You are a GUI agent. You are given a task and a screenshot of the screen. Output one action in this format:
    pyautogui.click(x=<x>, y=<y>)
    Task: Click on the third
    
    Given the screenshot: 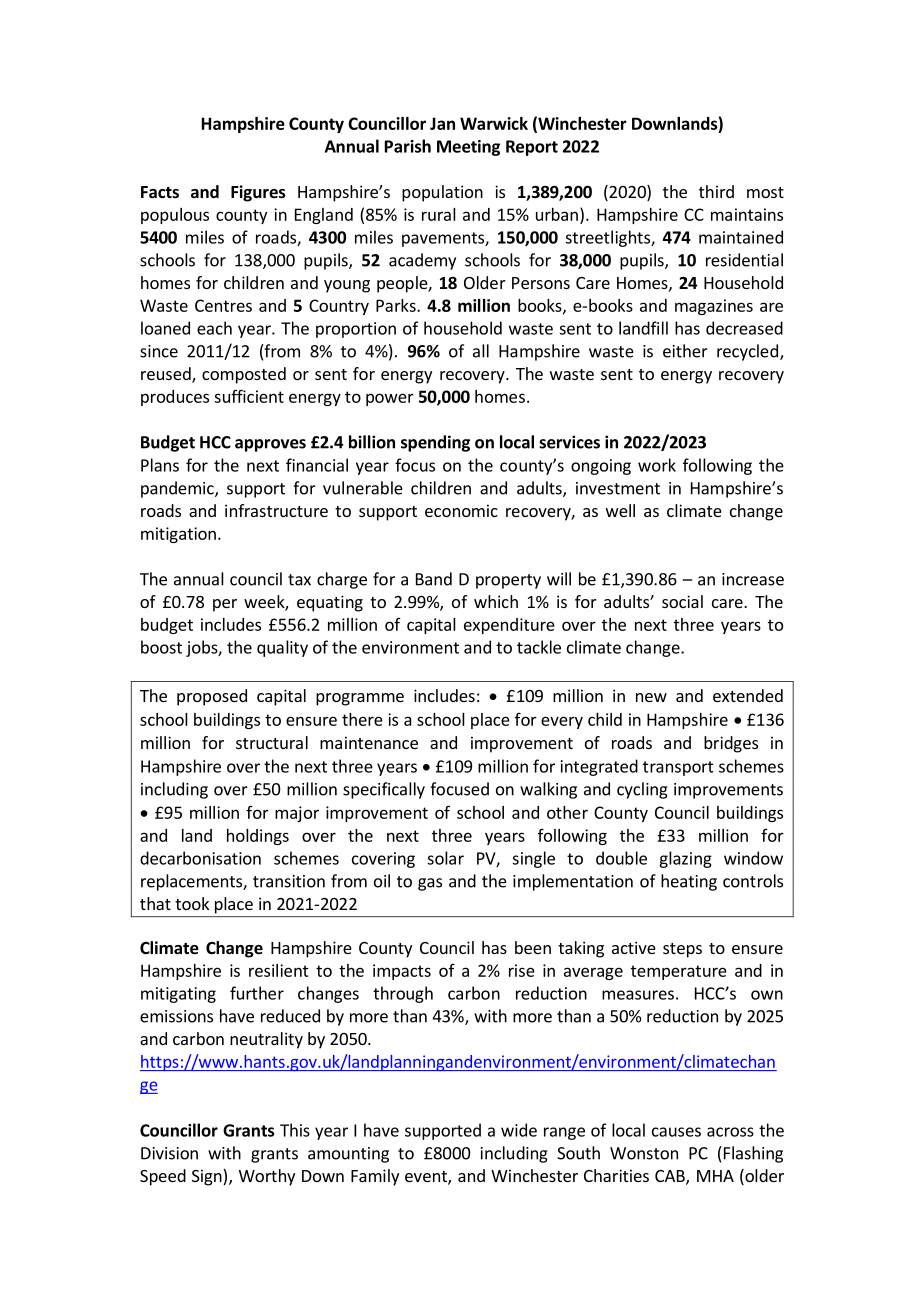 What is the action you would take?
    pyautogui.click(x=716, y=191)
